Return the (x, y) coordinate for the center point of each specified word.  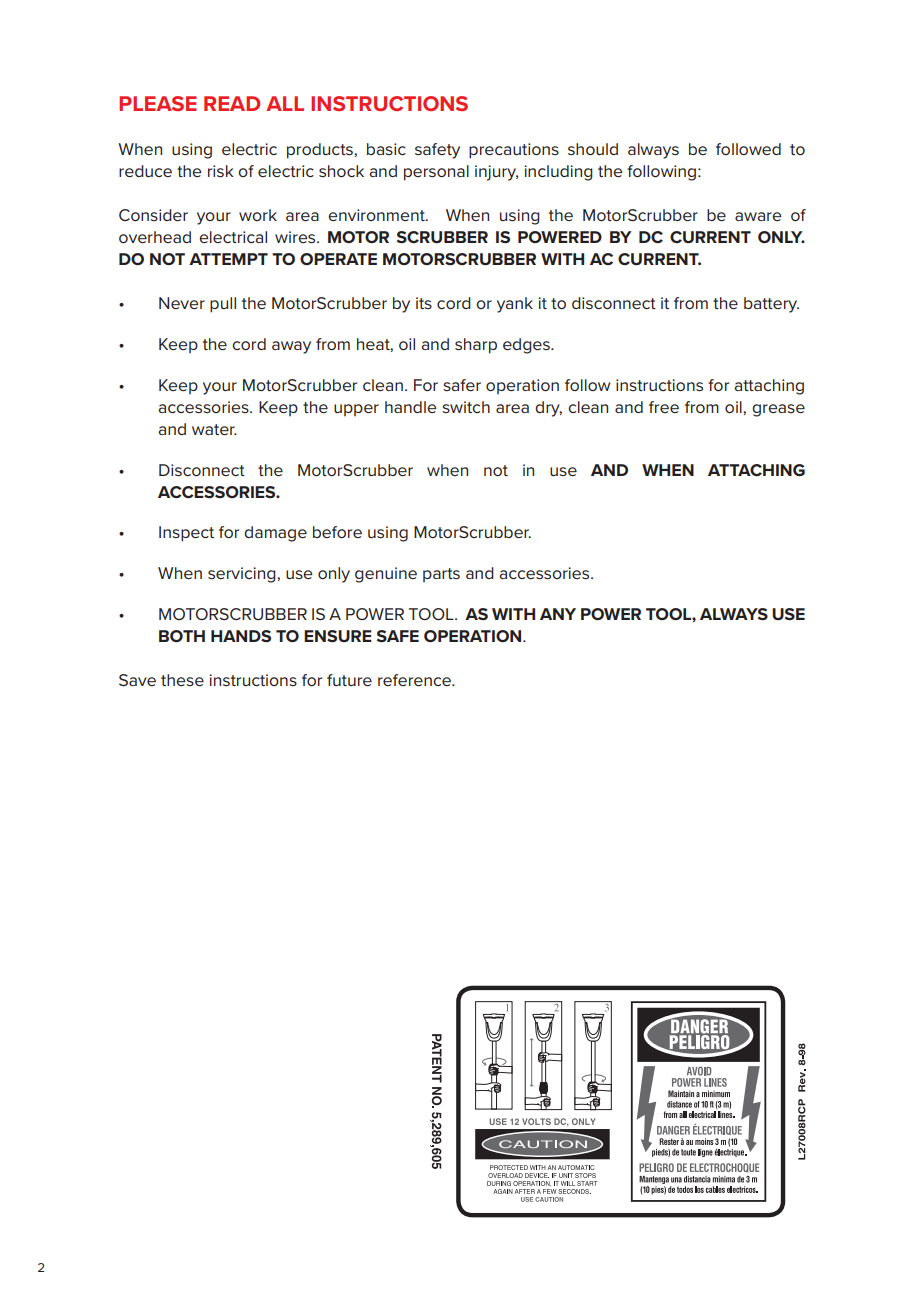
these (182, 680)
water (214, 429)
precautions (514, 151)
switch (466, 407)
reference (415, 680)
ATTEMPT (228, 259)
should (593, 149)
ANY (558, 614)
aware (758, 216)
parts (441, 575)
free (664, 407)
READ (232, 103)
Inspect (186, 534)
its (424, 303)
